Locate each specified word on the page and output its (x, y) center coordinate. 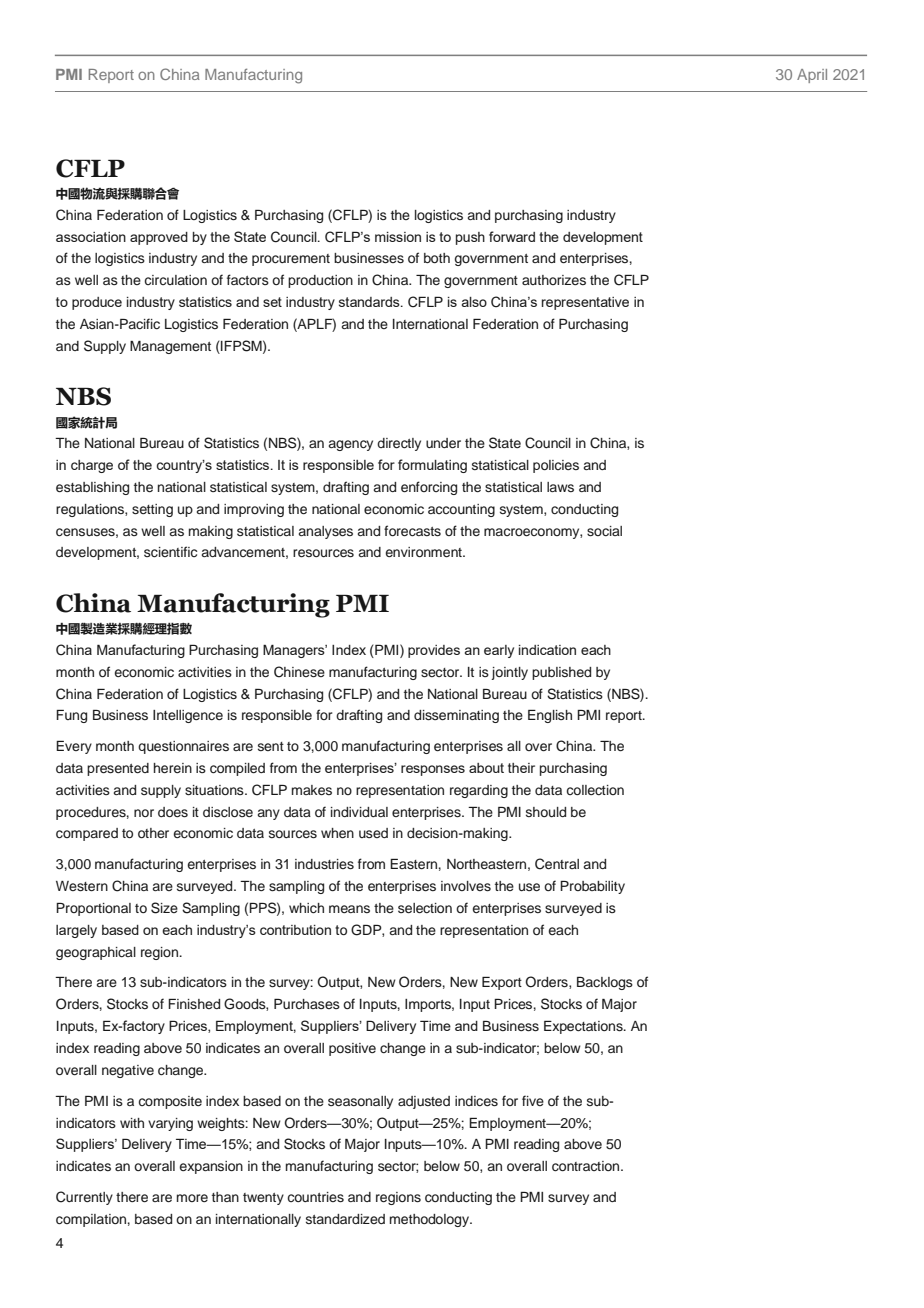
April (812, 76)
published (561, 673)
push (470, 238)
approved (159, 238)
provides (434, 651)
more (192, 1198)
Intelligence (188, 716)
